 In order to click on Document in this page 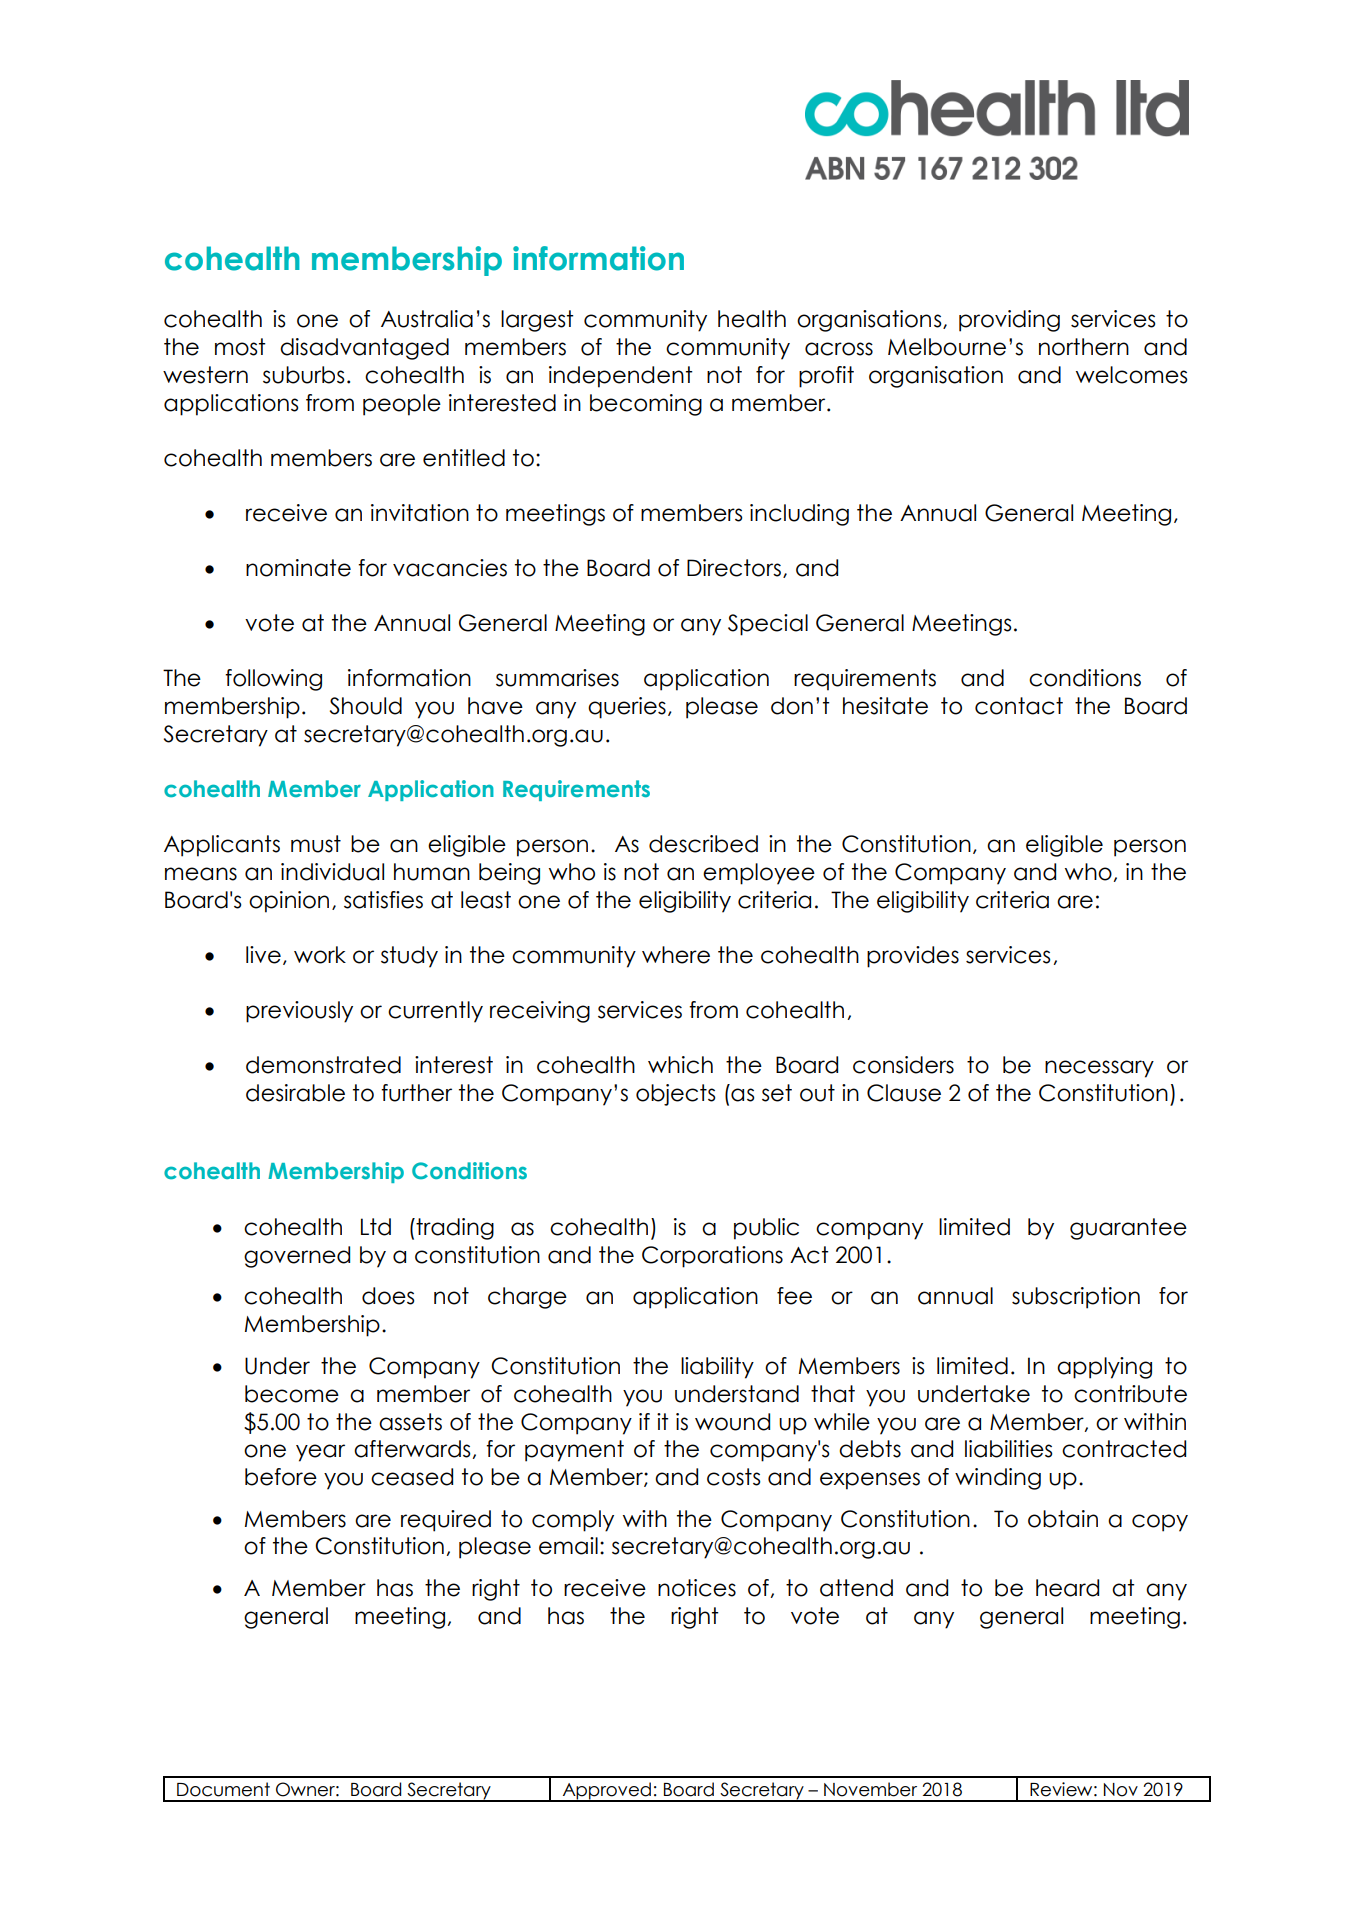, I will do `click(223, 1789)`.
